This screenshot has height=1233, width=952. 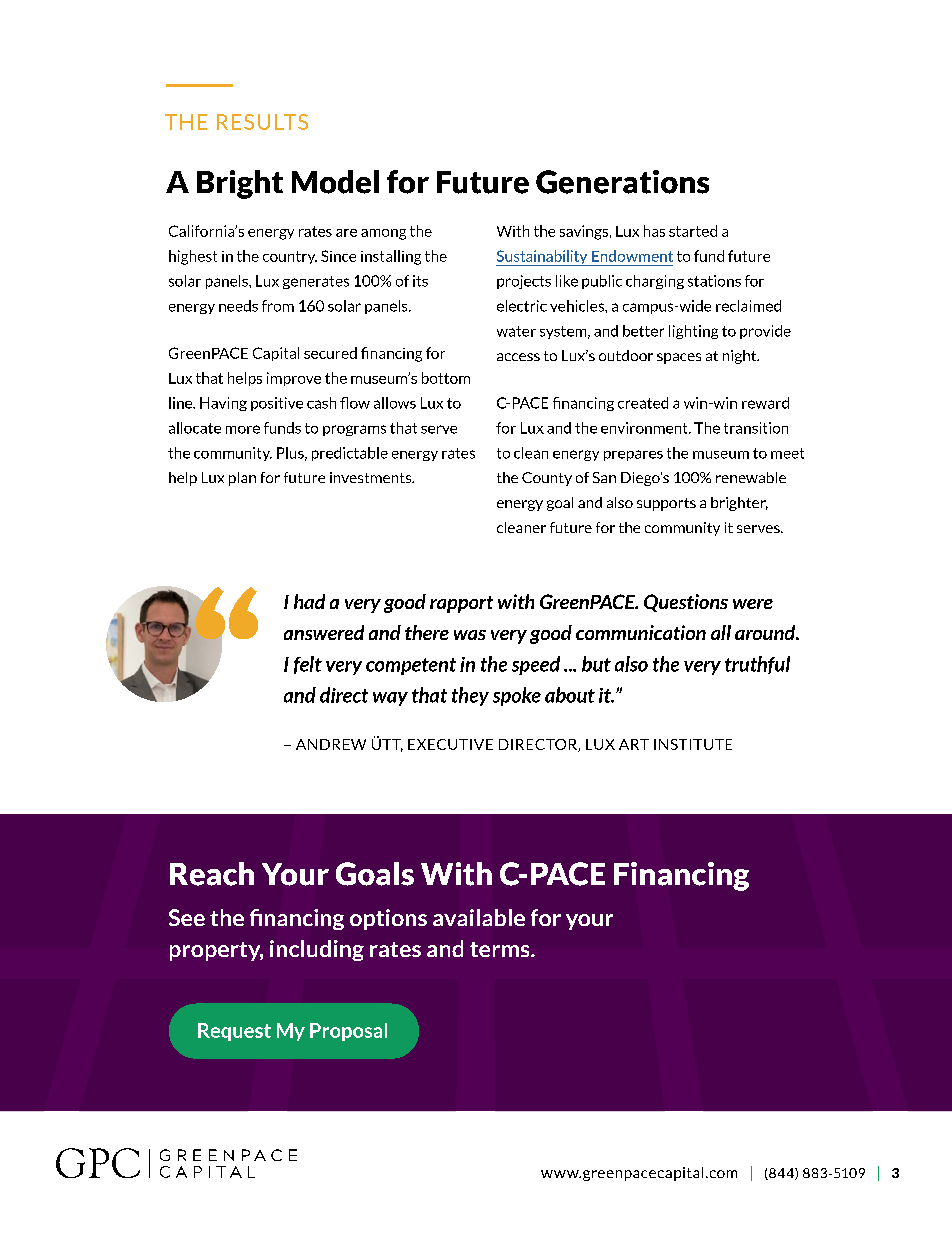 I want to click on bottom, so click(x=446, y=378).
